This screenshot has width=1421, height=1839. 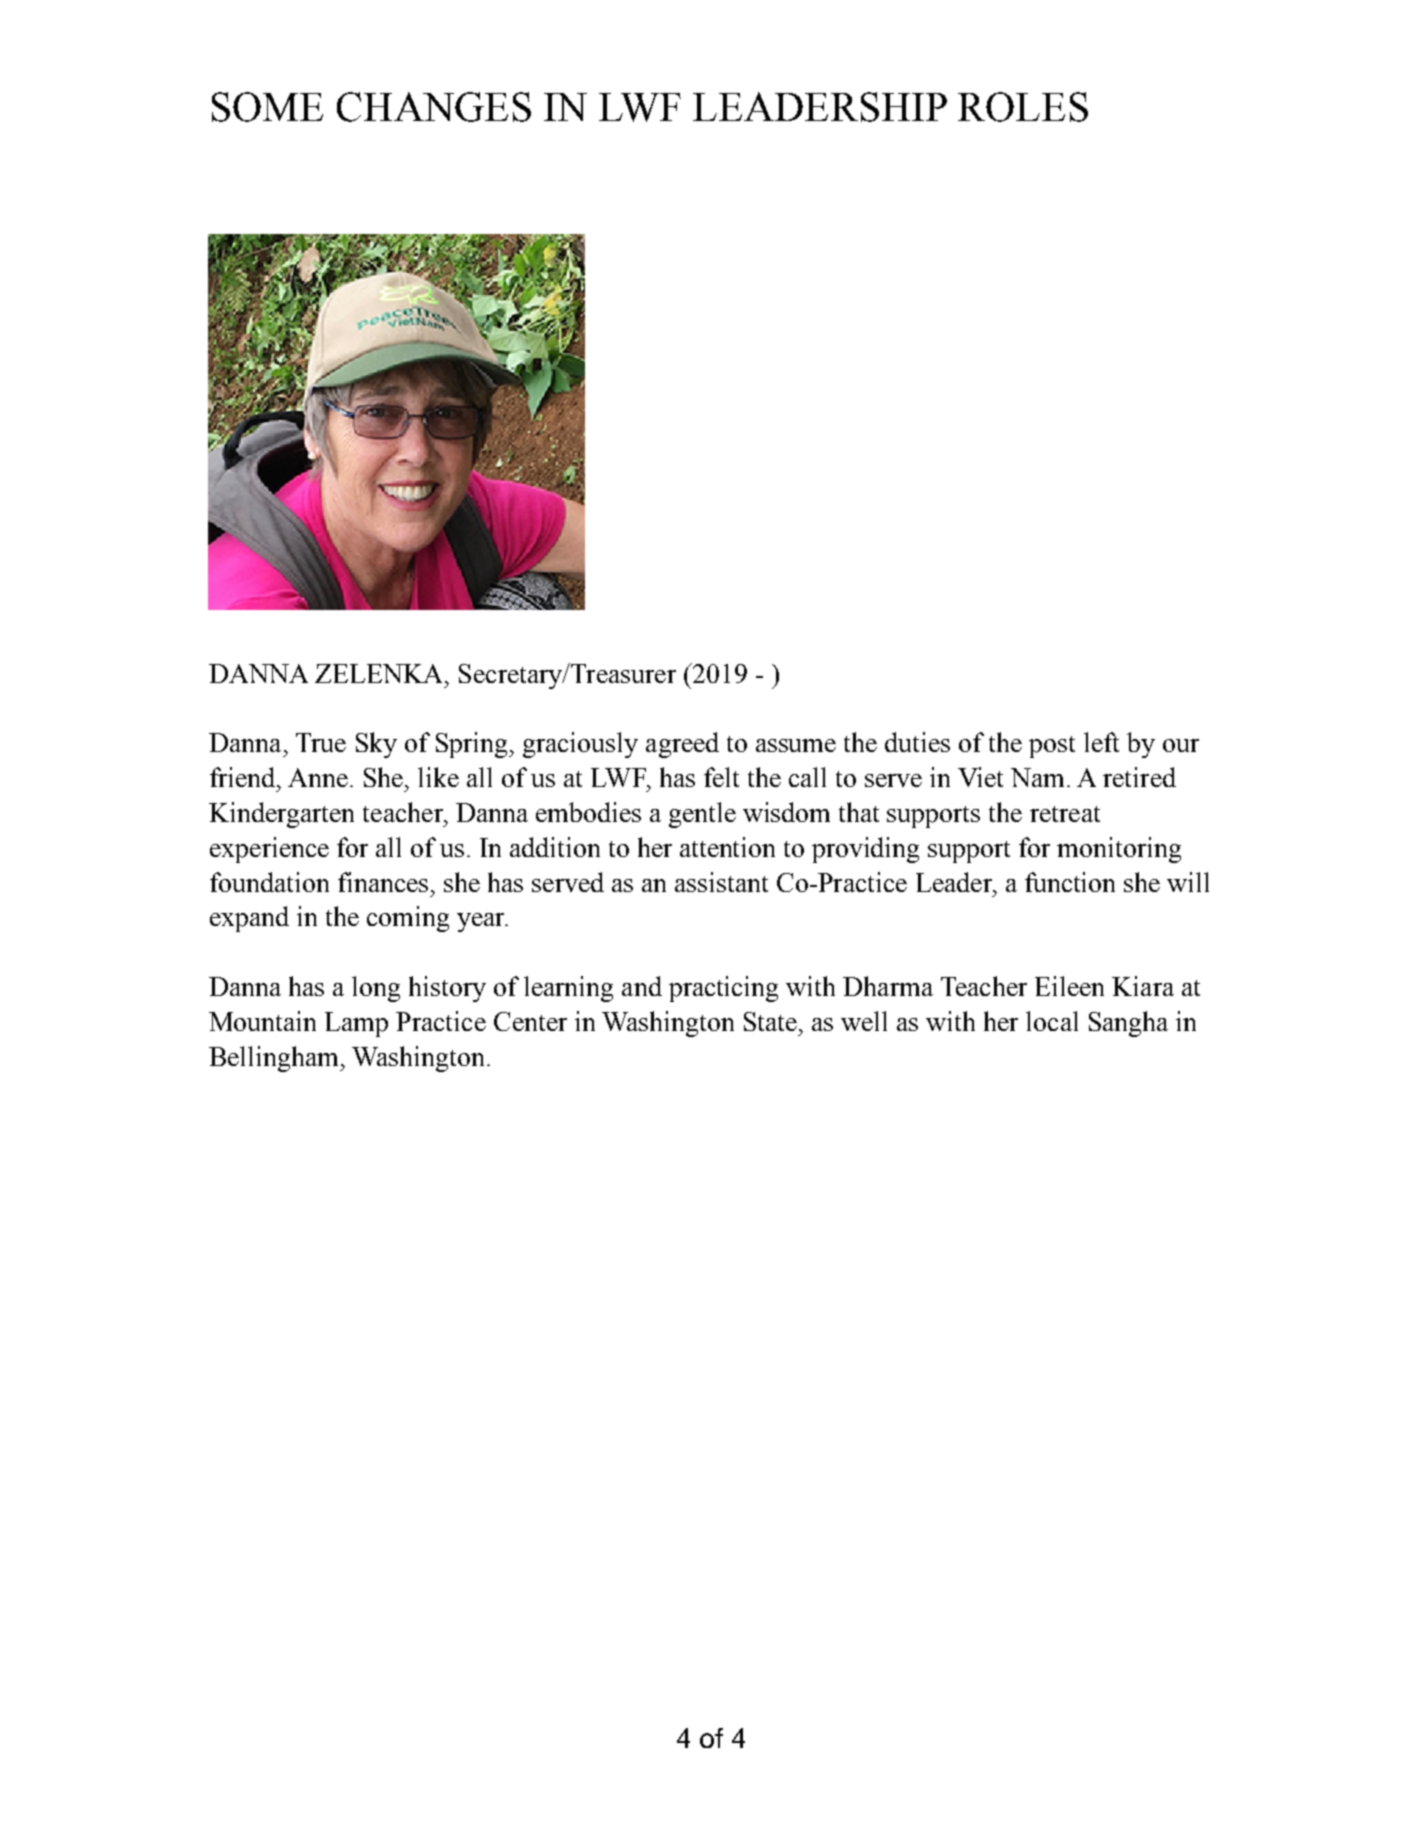 What do you see at coordinates (356, 1024) in the screenshot?
I see `Lamp` at bounding box center [356, 1024].
